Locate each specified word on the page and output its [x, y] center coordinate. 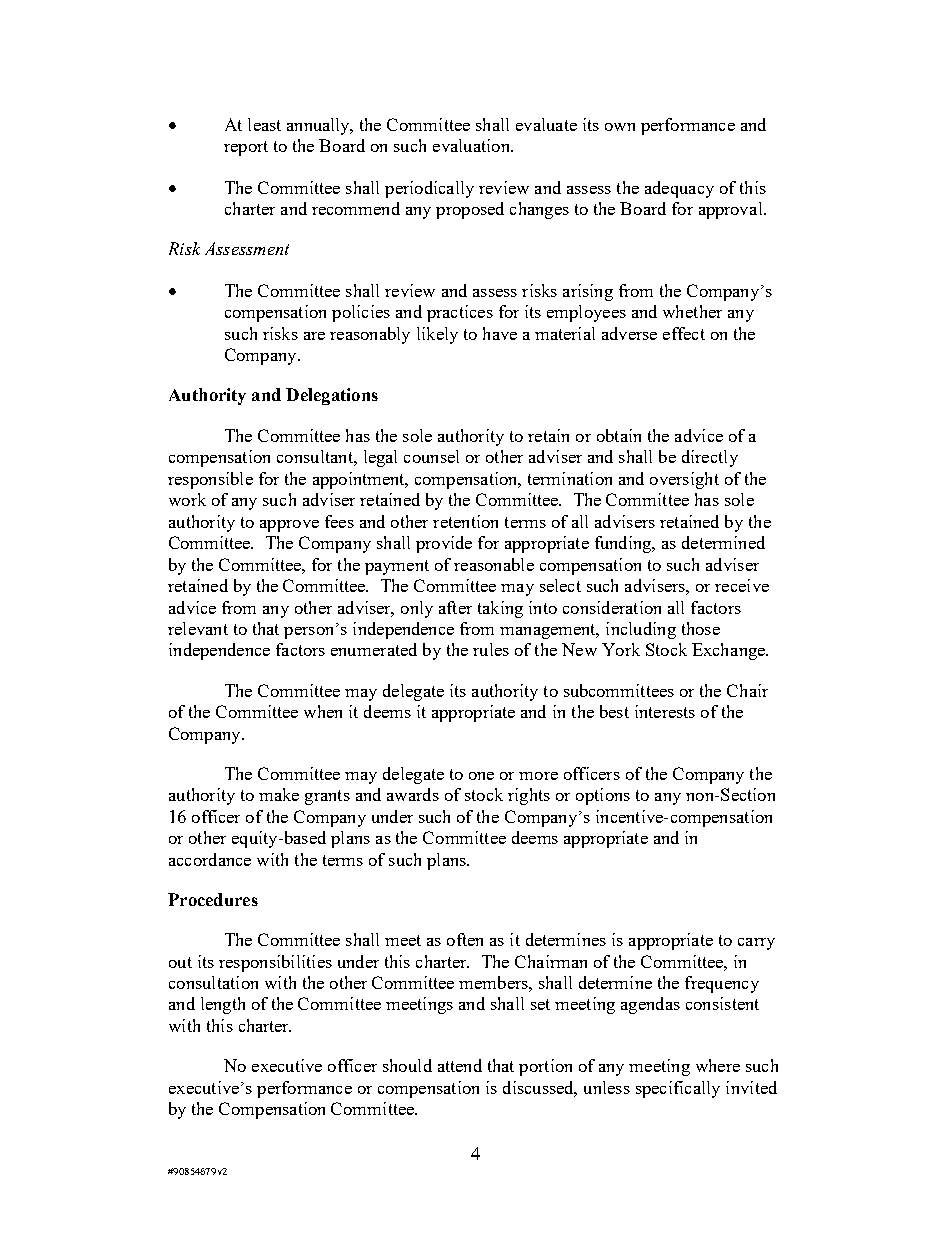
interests [665, 711]
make [279, 794]
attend [460, 1065]
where [718, 1065]
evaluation [472, 145]
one [481, 776]
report [246, 148]
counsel [431, 456]
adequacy [679, 189]
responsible [210, 480]
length [223, 1005]
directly [710, 458]
